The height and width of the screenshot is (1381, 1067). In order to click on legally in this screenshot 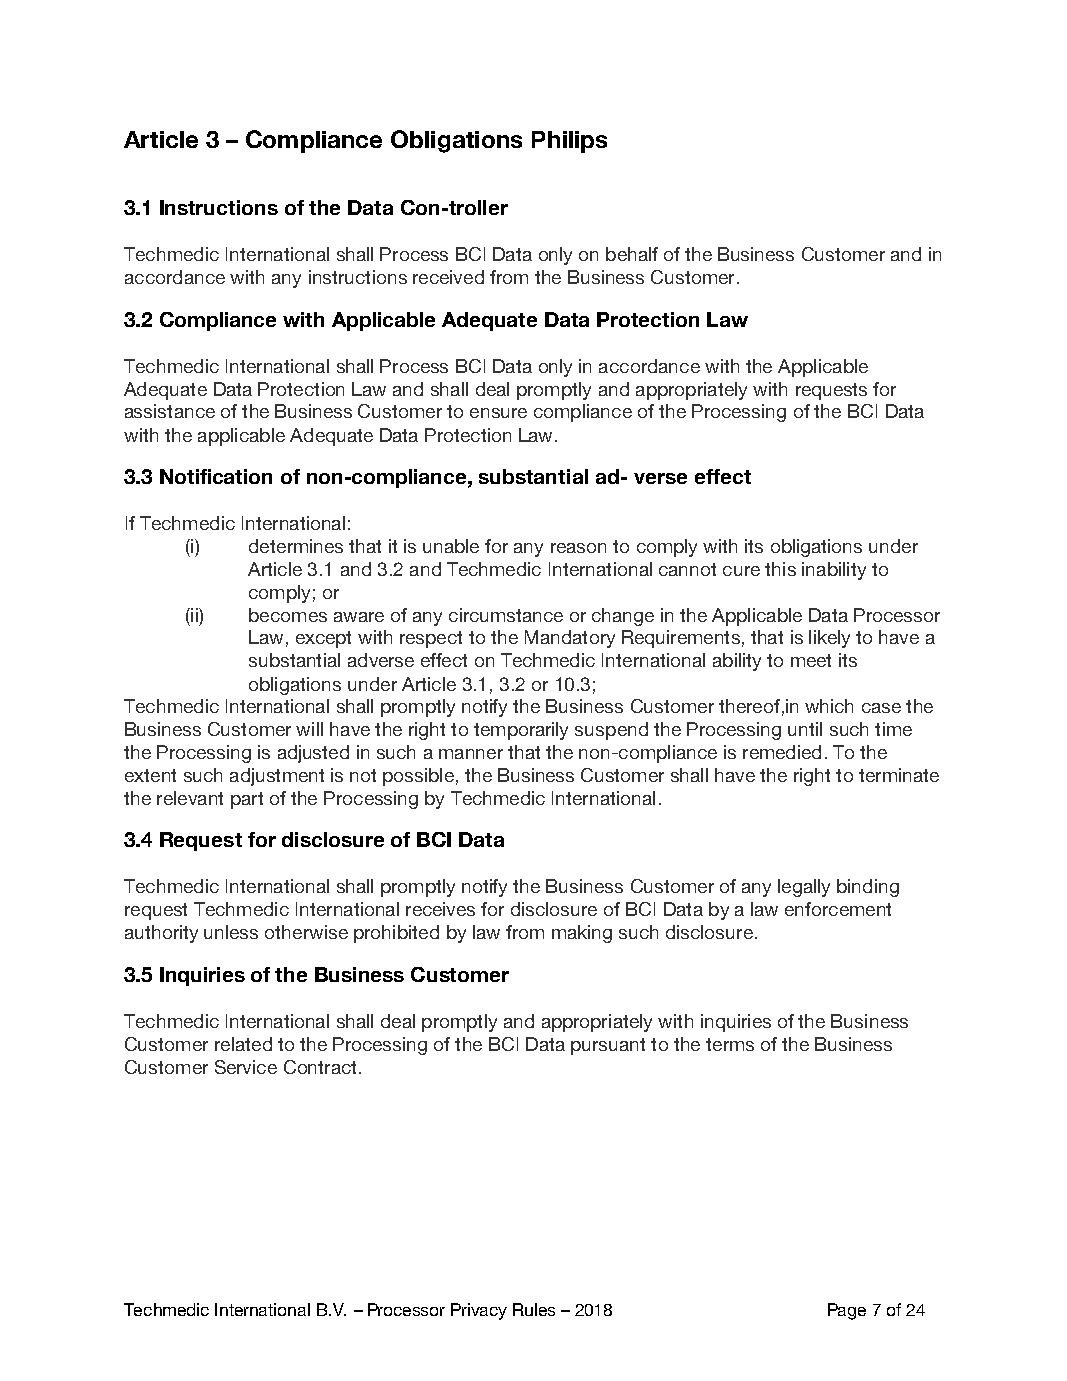, I will do `click(804, 888)`.
